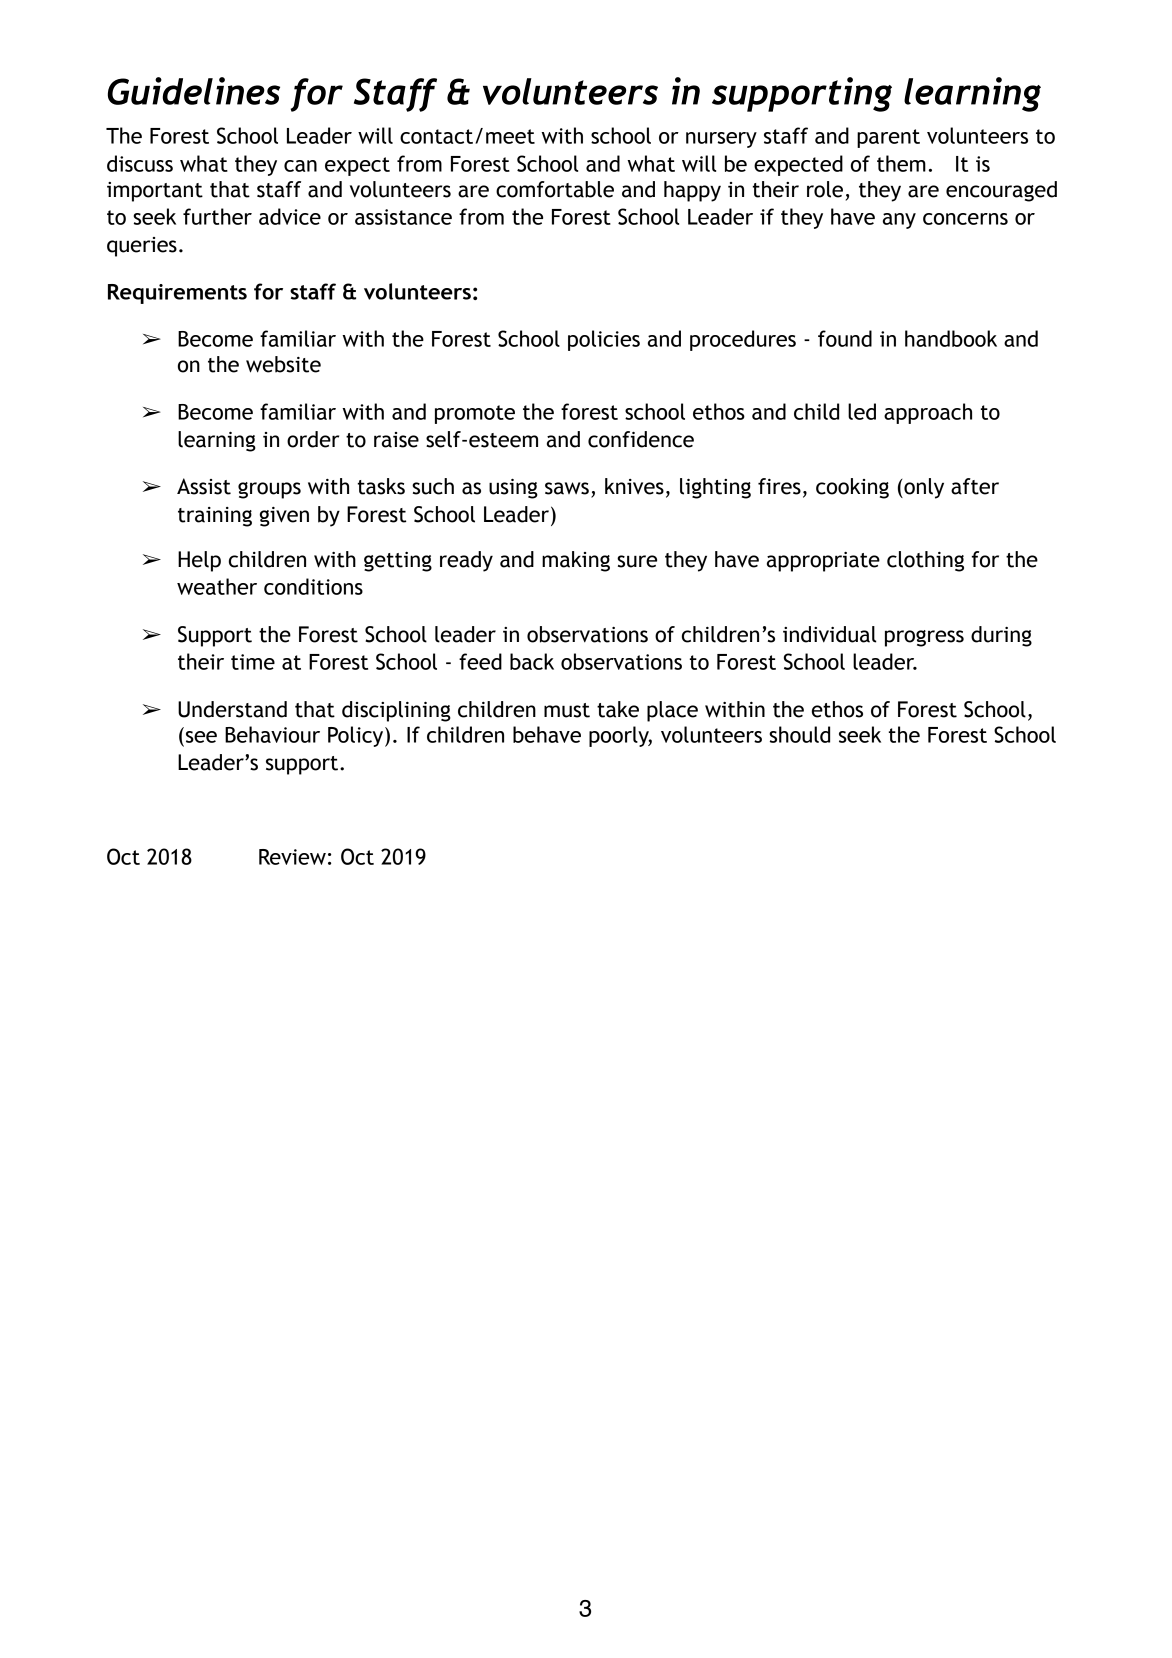 The image size is (1172, 1658). What do you see at coordinates (292, 857) in the screenshot?
I see `Review` at bounding box center [292, 857].
